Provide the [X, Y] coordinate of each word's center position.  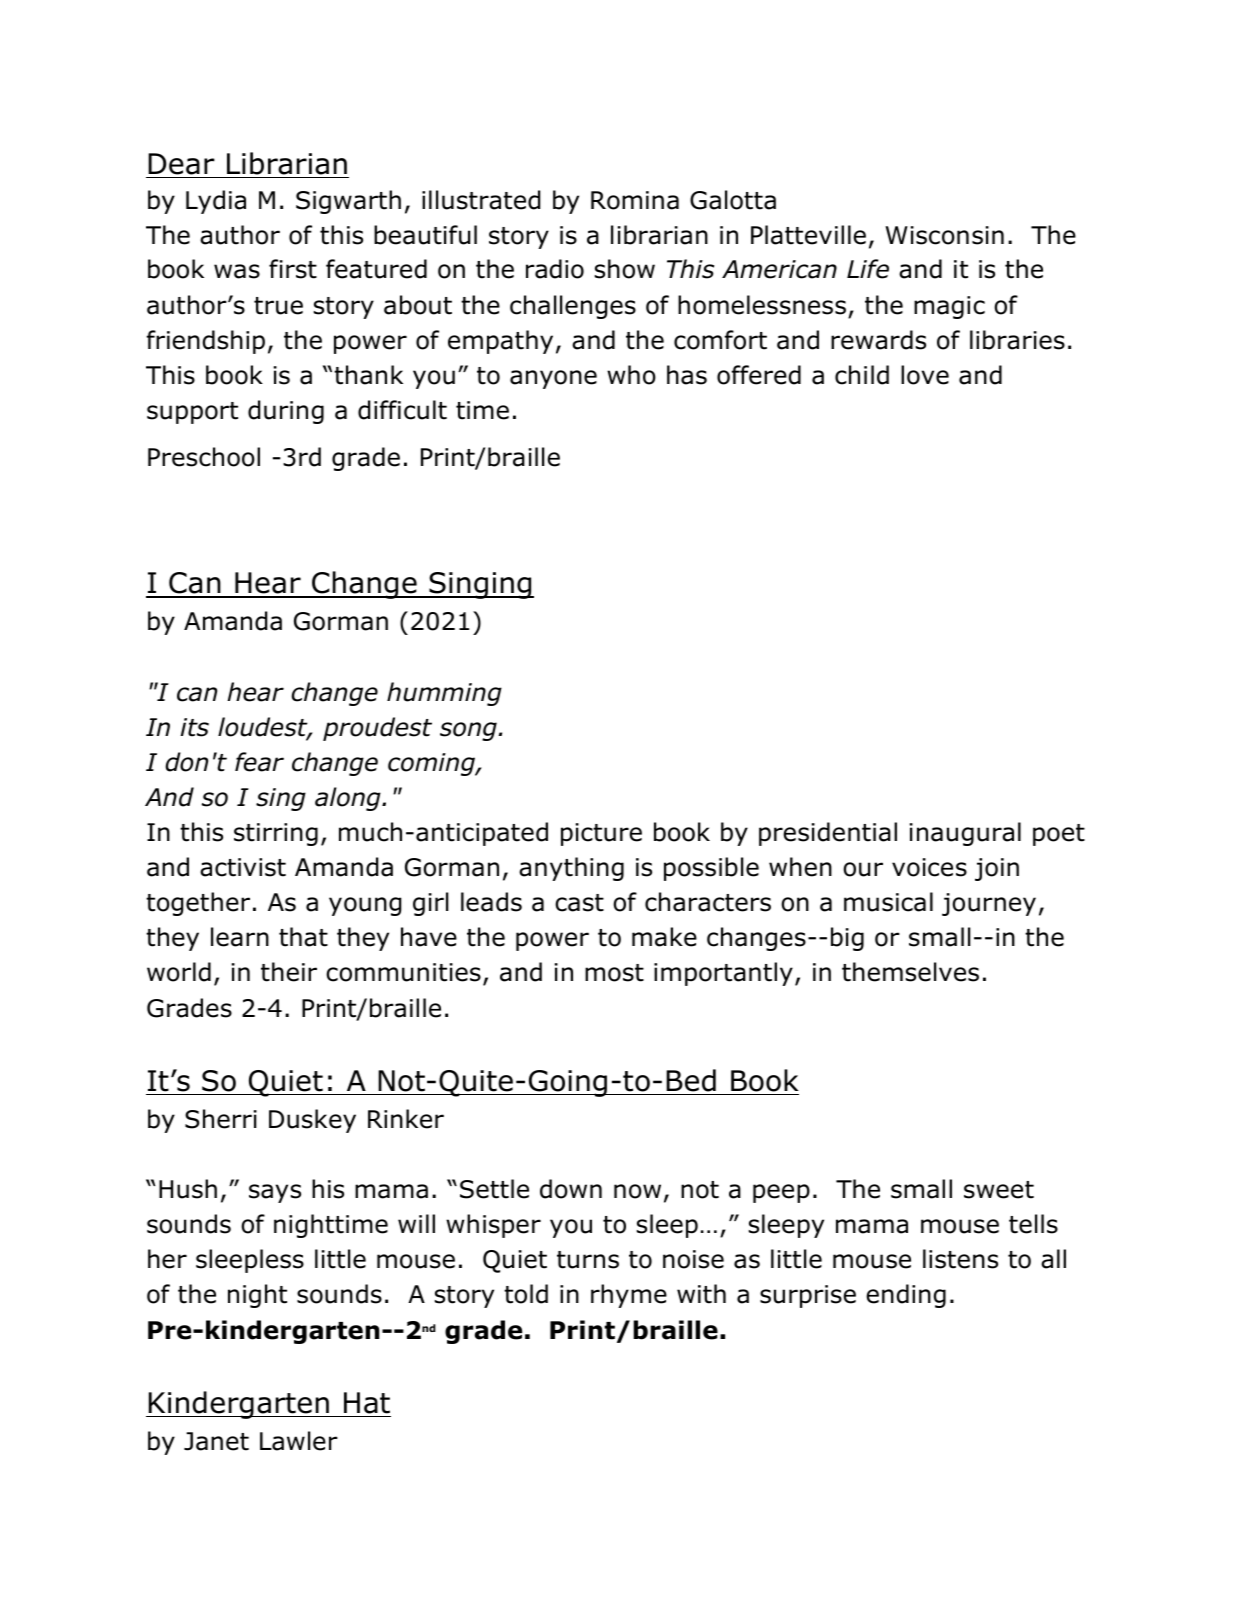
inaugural [965, 834]
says [275, 1193]
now [637, 1191]
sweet [999, 1190]
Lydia [216, 202]
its [195, 727]
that [303, 937]
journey [989, 904]
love [925, 375]
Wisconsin [944, 235]
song [468, 731]
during [286, 412]
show [625, 269]
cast [579, 903]
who [631, 375]
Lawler [299, 1441]
